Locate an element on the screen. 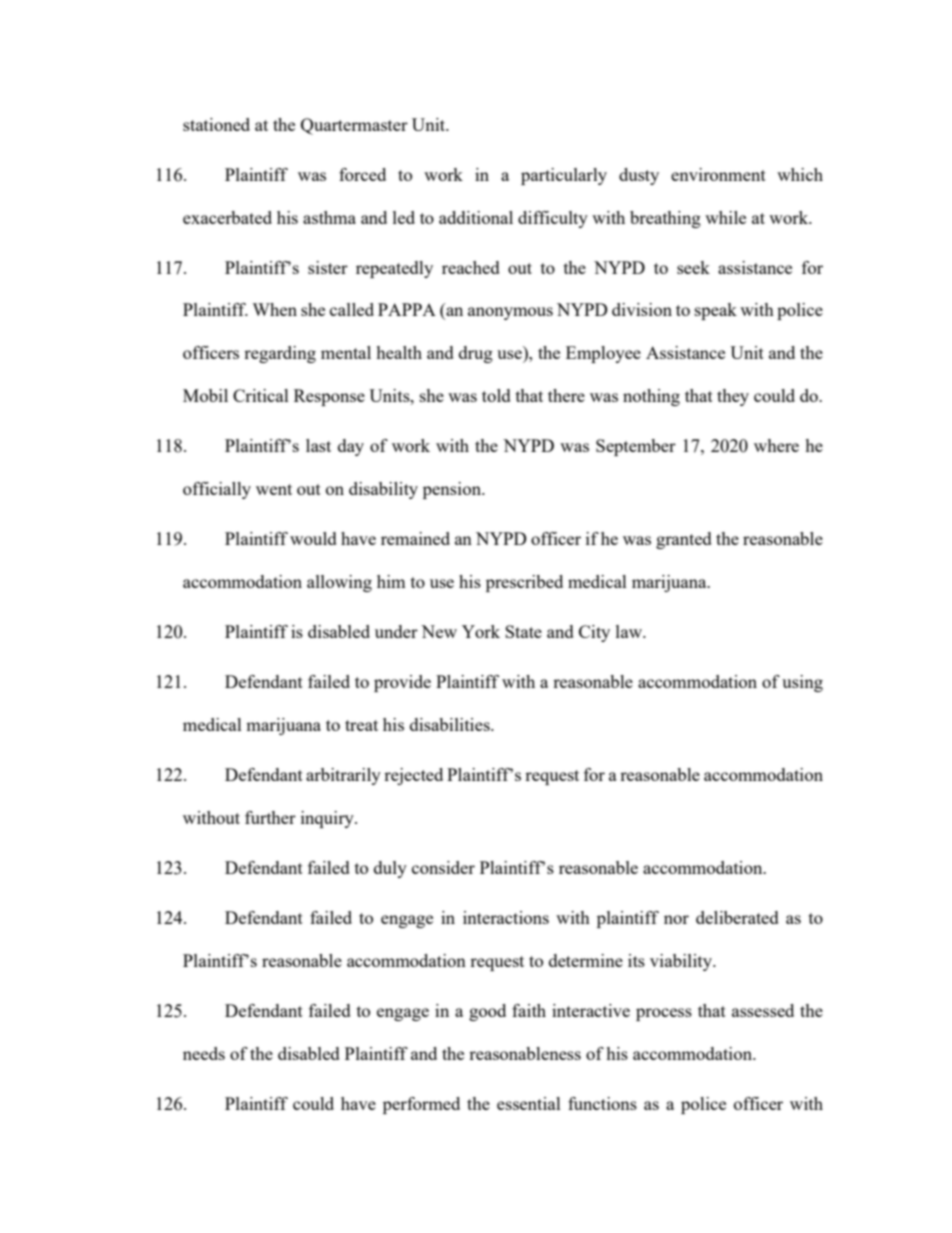 The image size is (952, 1233). particularly is located at coordinates (564, 176).
